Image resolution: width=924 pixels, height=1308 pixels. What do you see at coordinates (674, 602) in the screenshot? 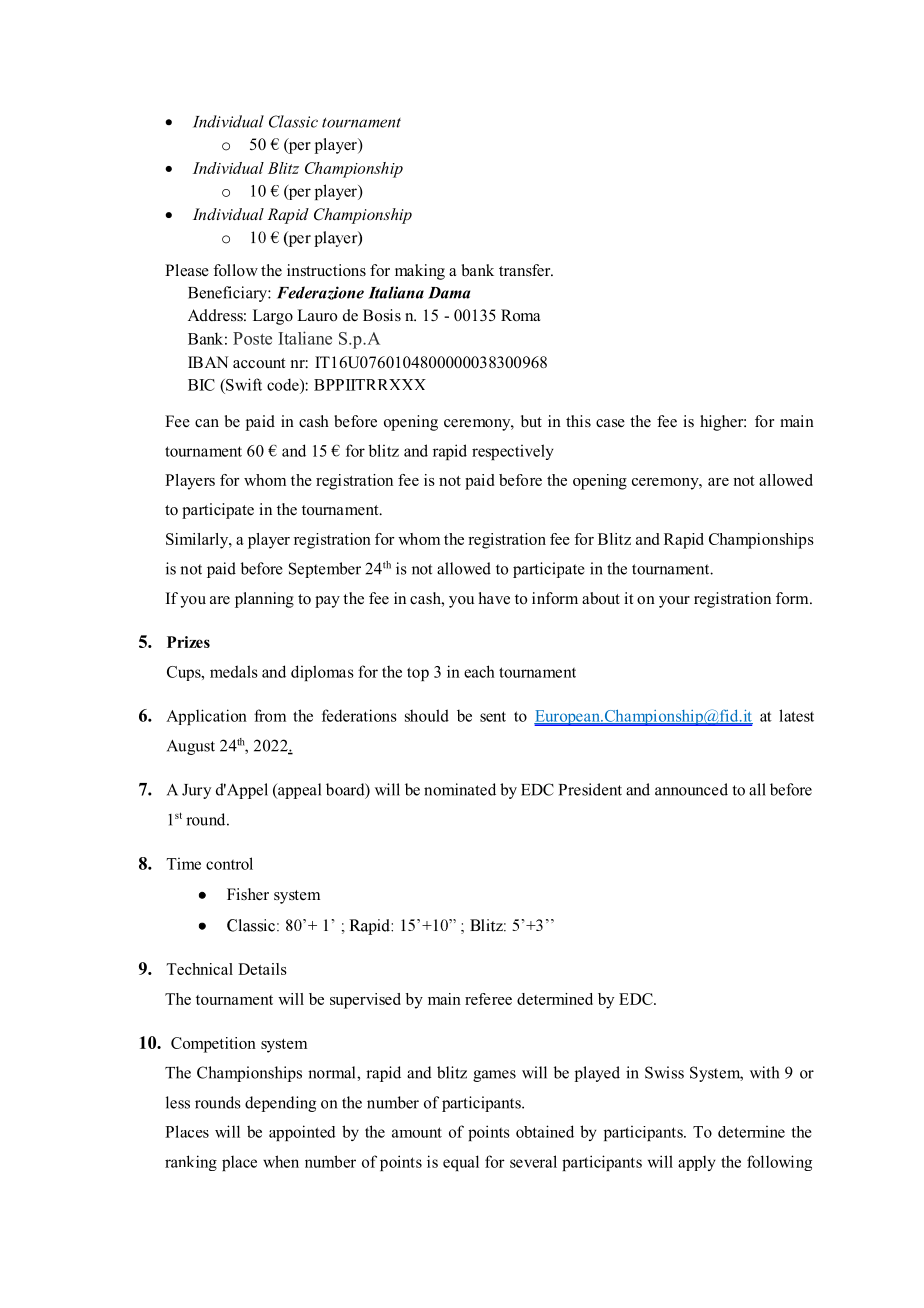
I see `your` at bounding box center [674, 602].
